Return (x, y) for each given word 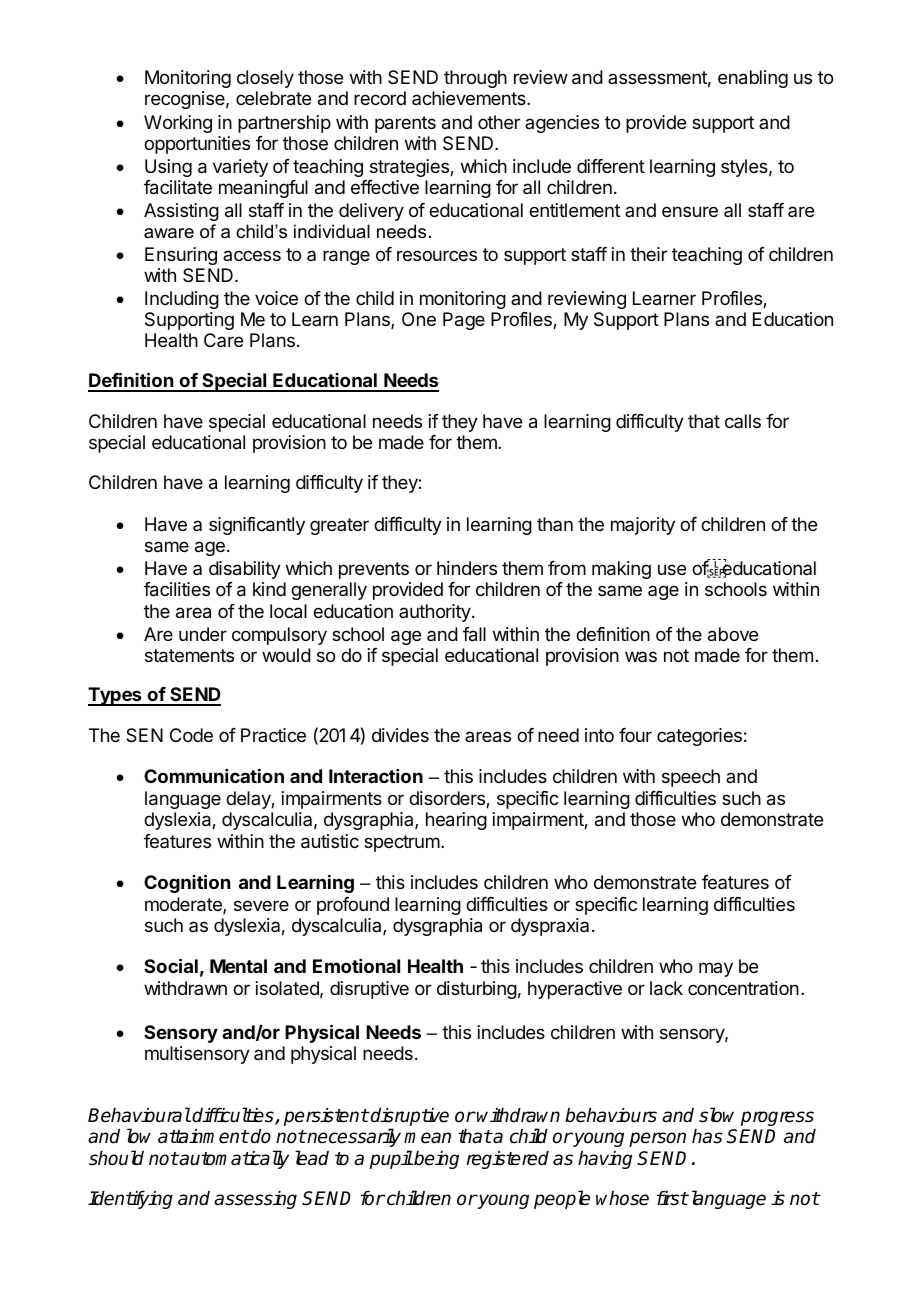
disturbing (477, 990)
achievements (470, 98)
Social (171, 965)
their (648, 254)
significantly (257, 526)
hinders (467, 568)
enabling (753, 79)
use (672, 569)
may (716, 969)
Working (178, 124)
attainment (203, 1136)
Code (191, 735)
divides (400, 735)
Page (464, 321)
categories (699, 737)
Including (182, 300)
